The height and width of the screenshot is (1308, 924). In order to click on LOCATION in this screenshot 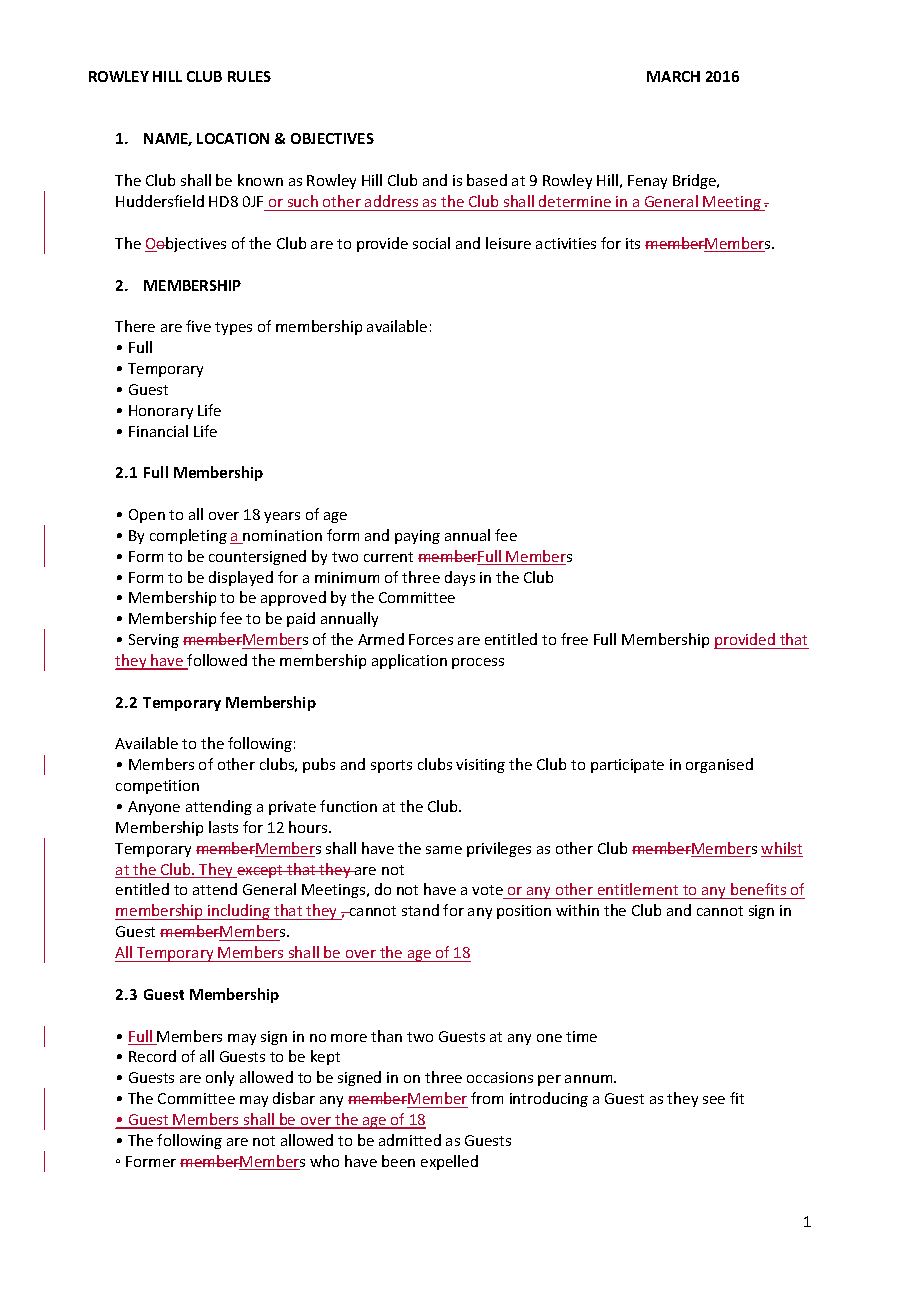, I will do `click(233, 138)`.
